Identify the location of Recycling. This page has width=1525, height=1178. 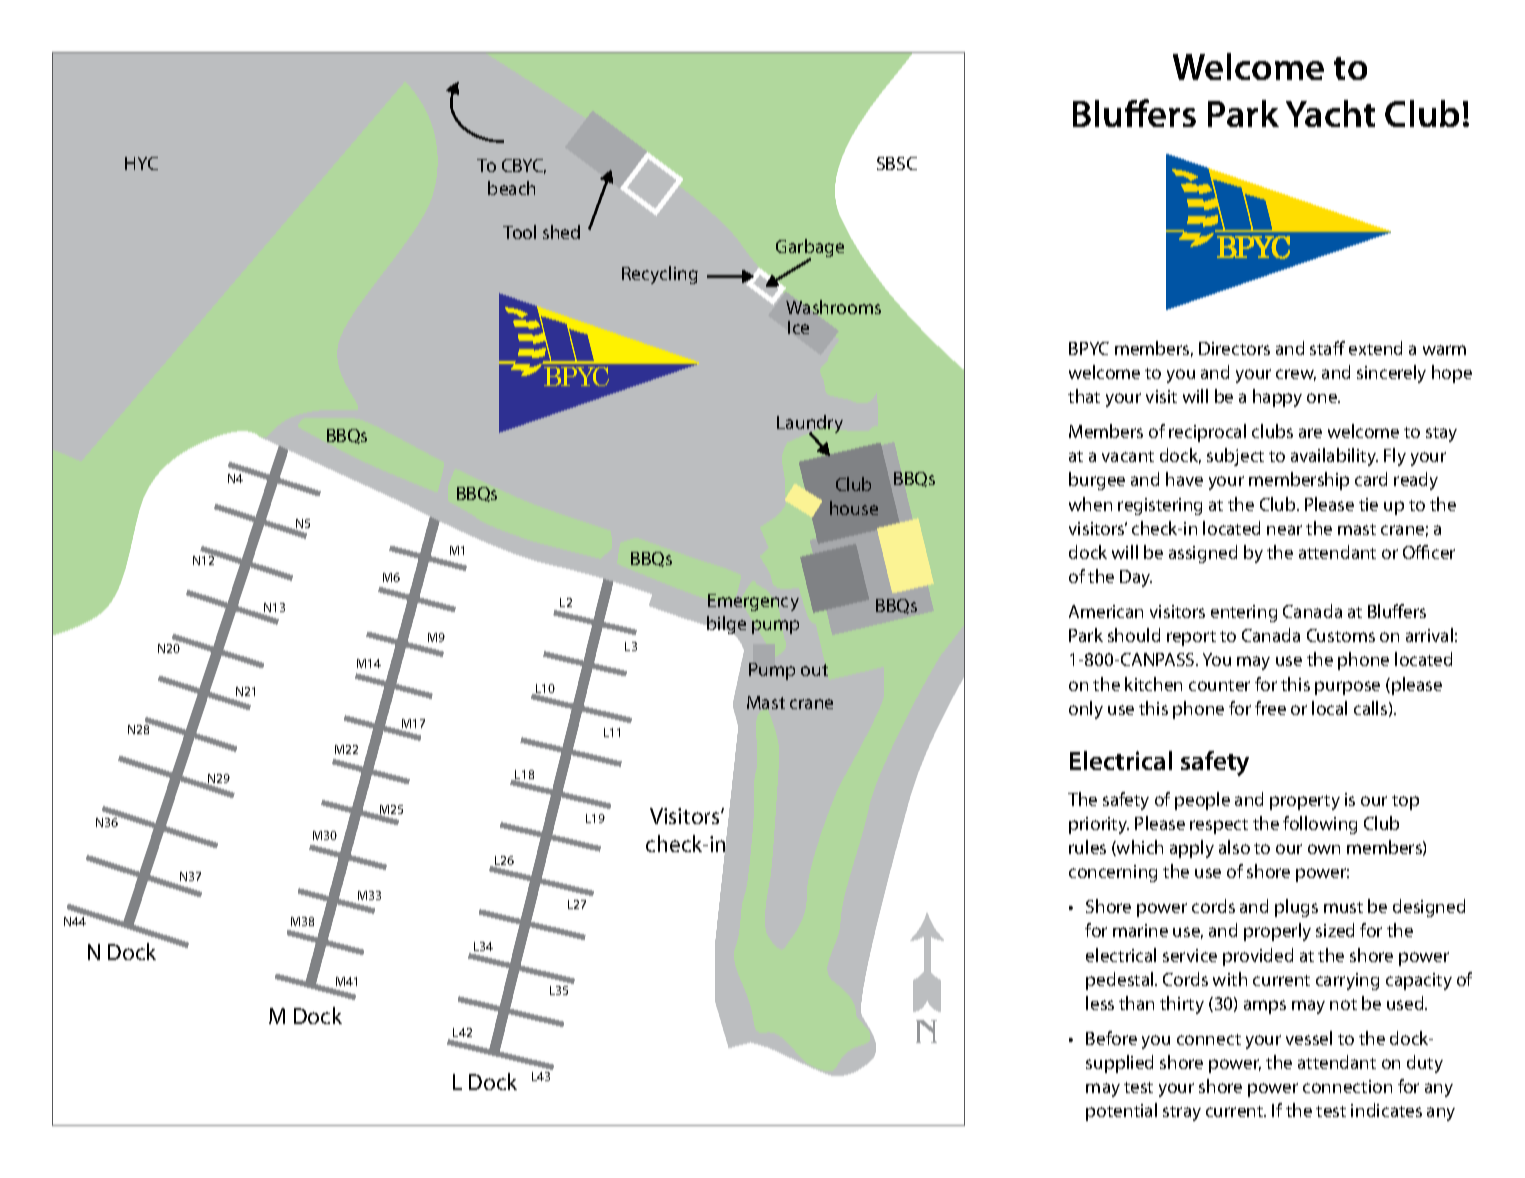
(660, 275).
